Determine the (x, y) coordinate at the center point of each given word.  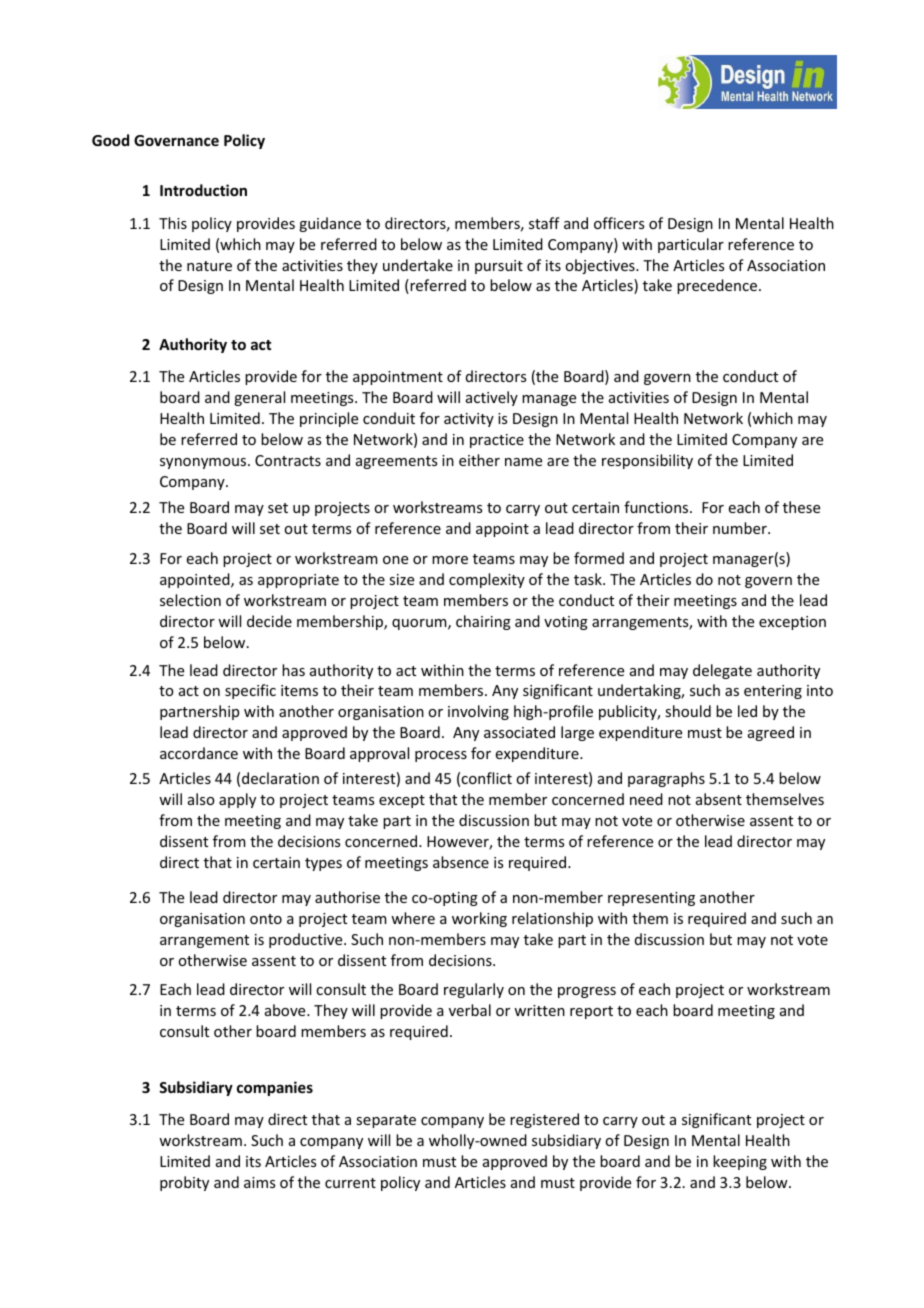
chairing (483, 622)
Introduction (203, 190)
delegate (722, 671)
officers (619, 223)
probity (184, 1183)
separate (386, 1121)
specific (250, 691)
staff (544, 223)
